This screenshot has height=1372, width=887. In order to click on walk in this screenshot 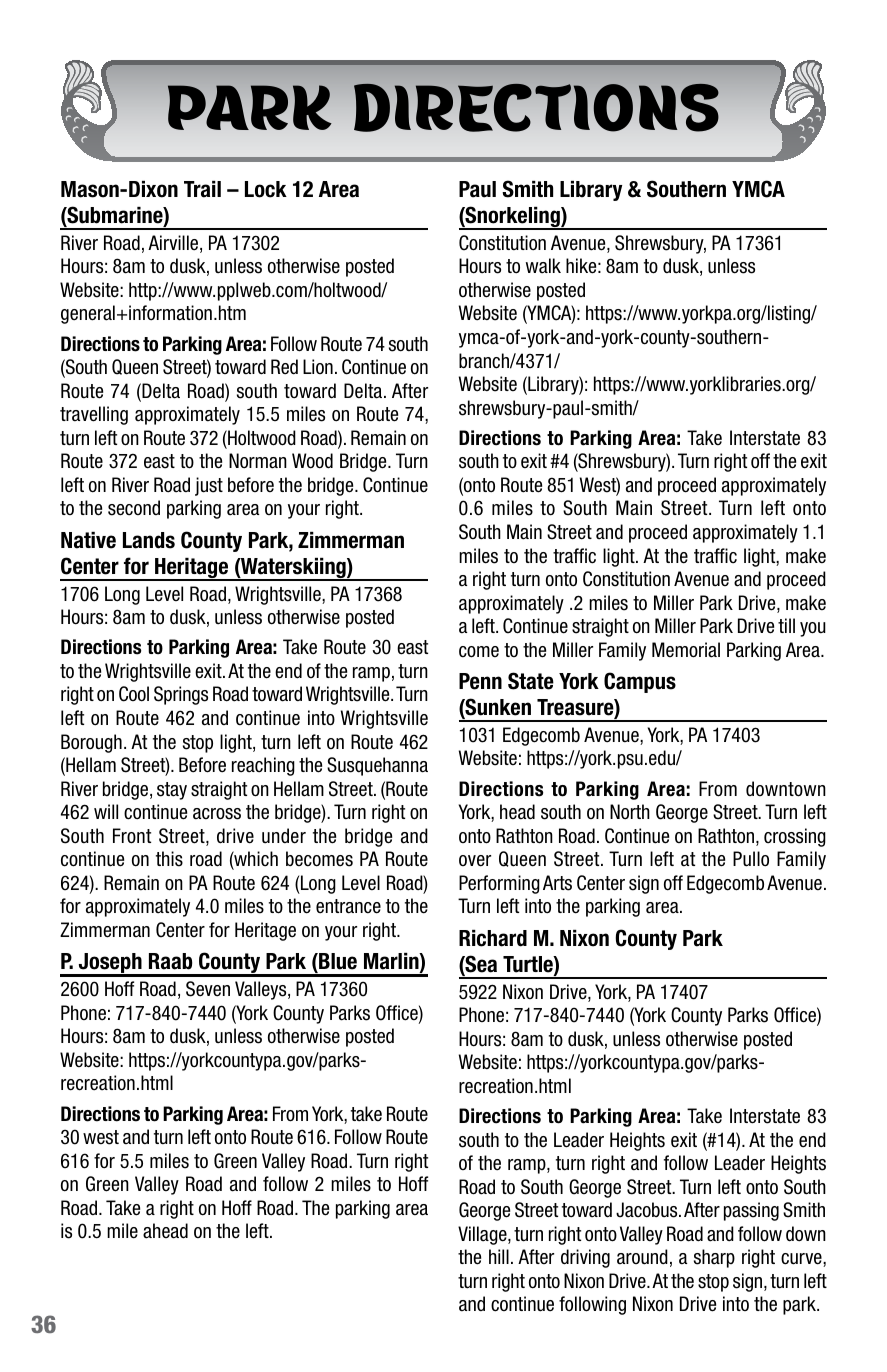, I will do `click(543, 266)`.
